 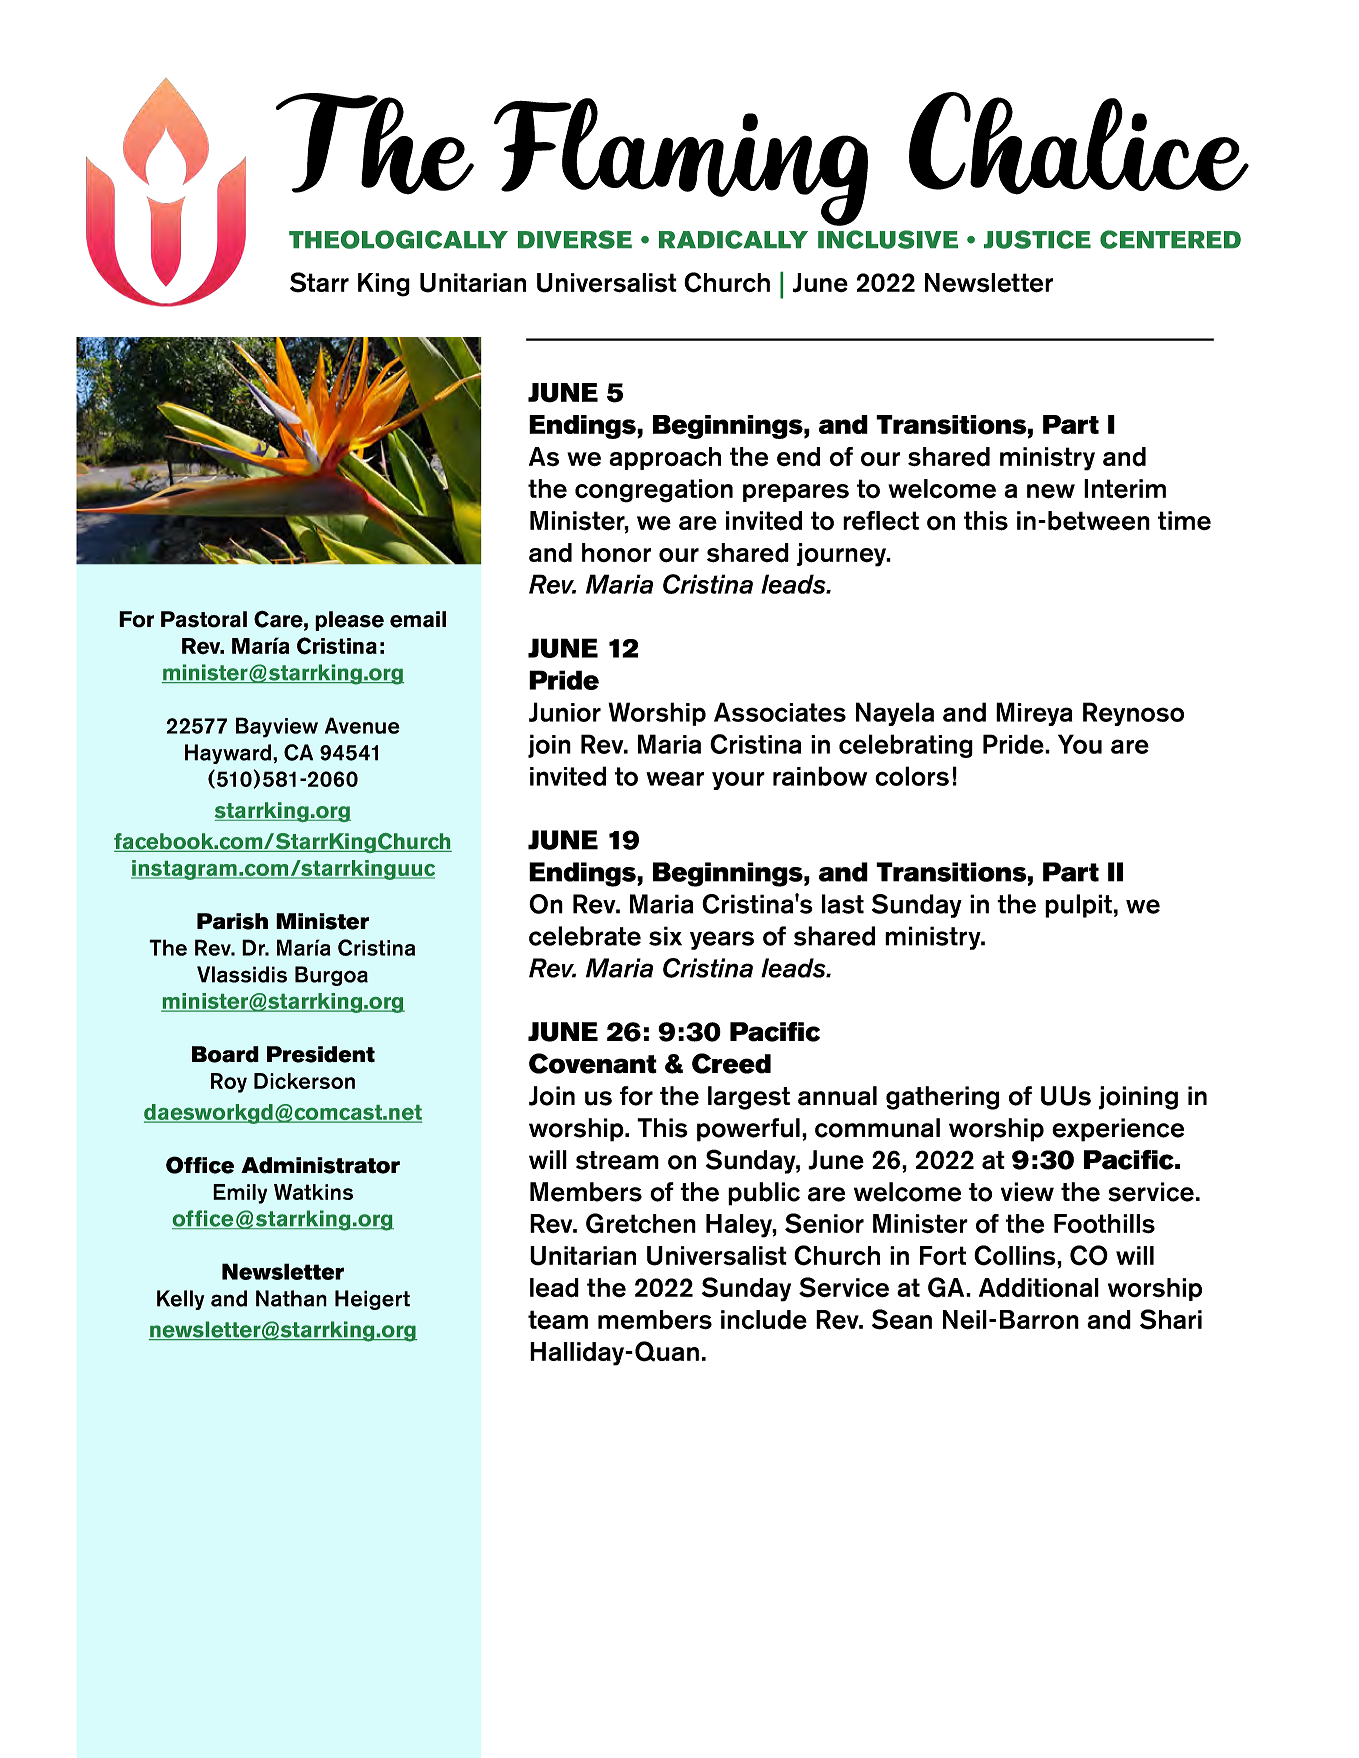 I want to click on include, so click(x=764, y=1320).
